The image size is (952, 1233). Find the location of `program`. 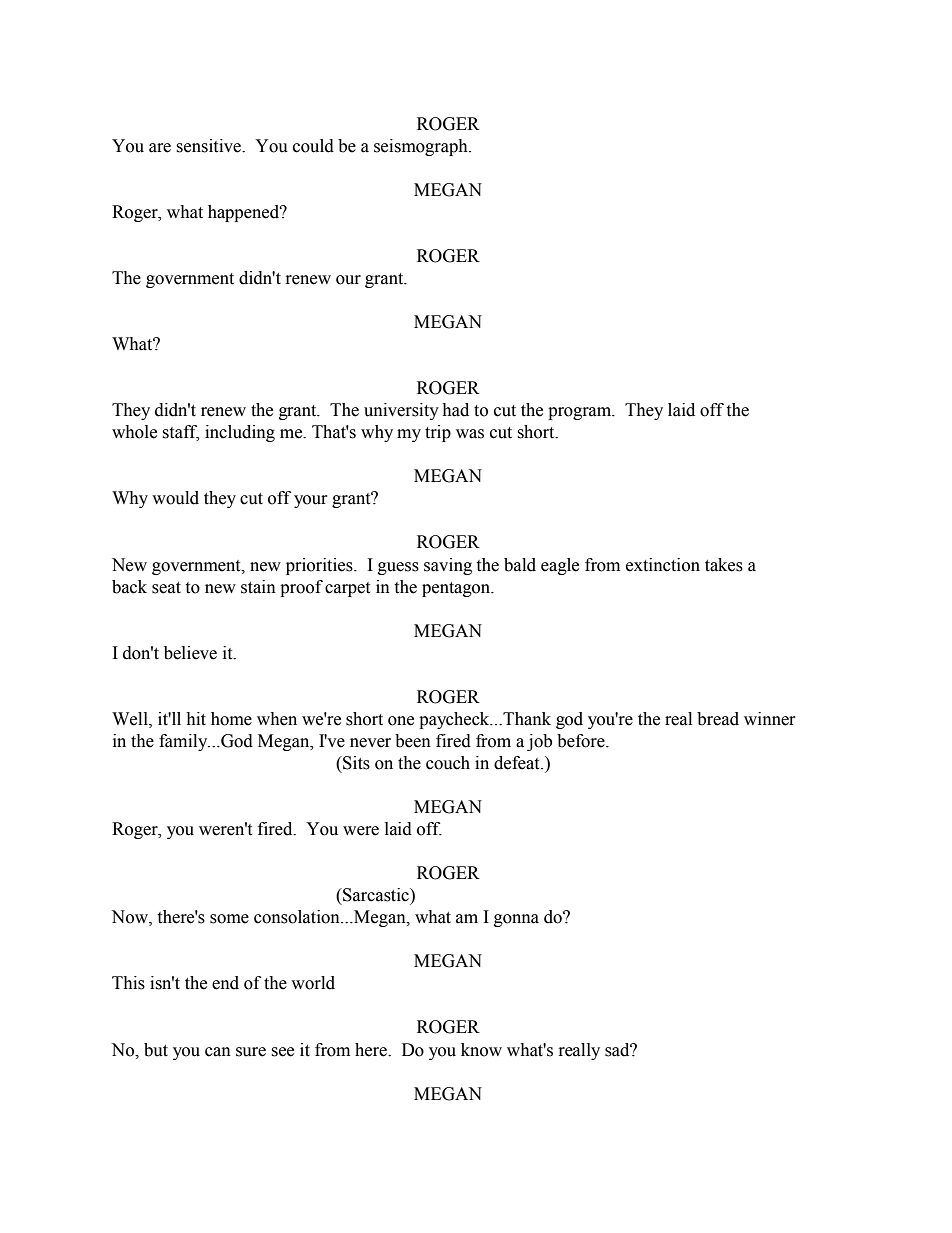

program is located at coordinates (581, 413).
